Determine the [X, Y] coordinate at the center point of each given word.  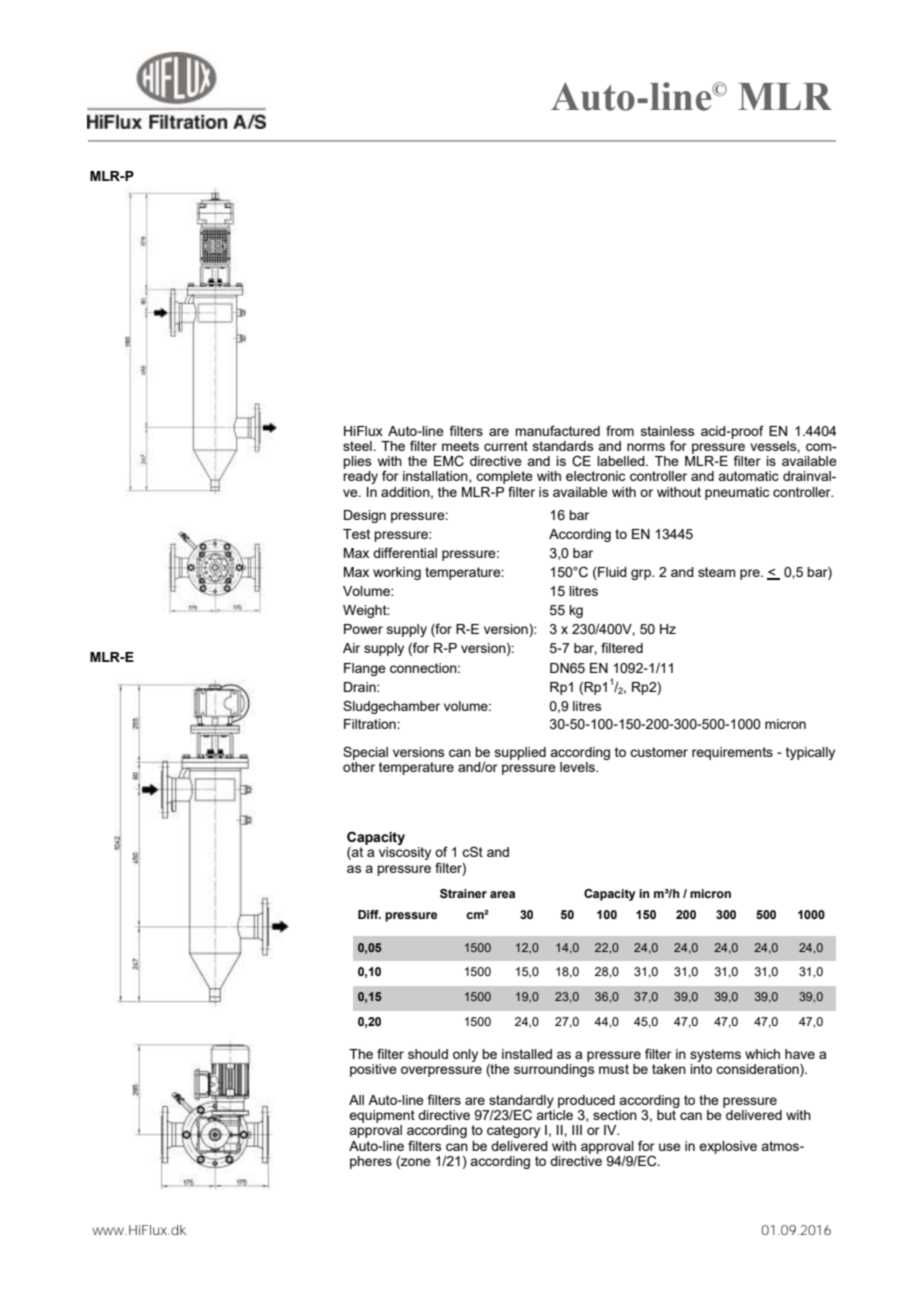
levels [578, 767]
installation [436, 477]
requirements [732, 753]
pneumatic [737, 493]
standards [563, 446]
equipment [382, 1116]
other [359, 765]
